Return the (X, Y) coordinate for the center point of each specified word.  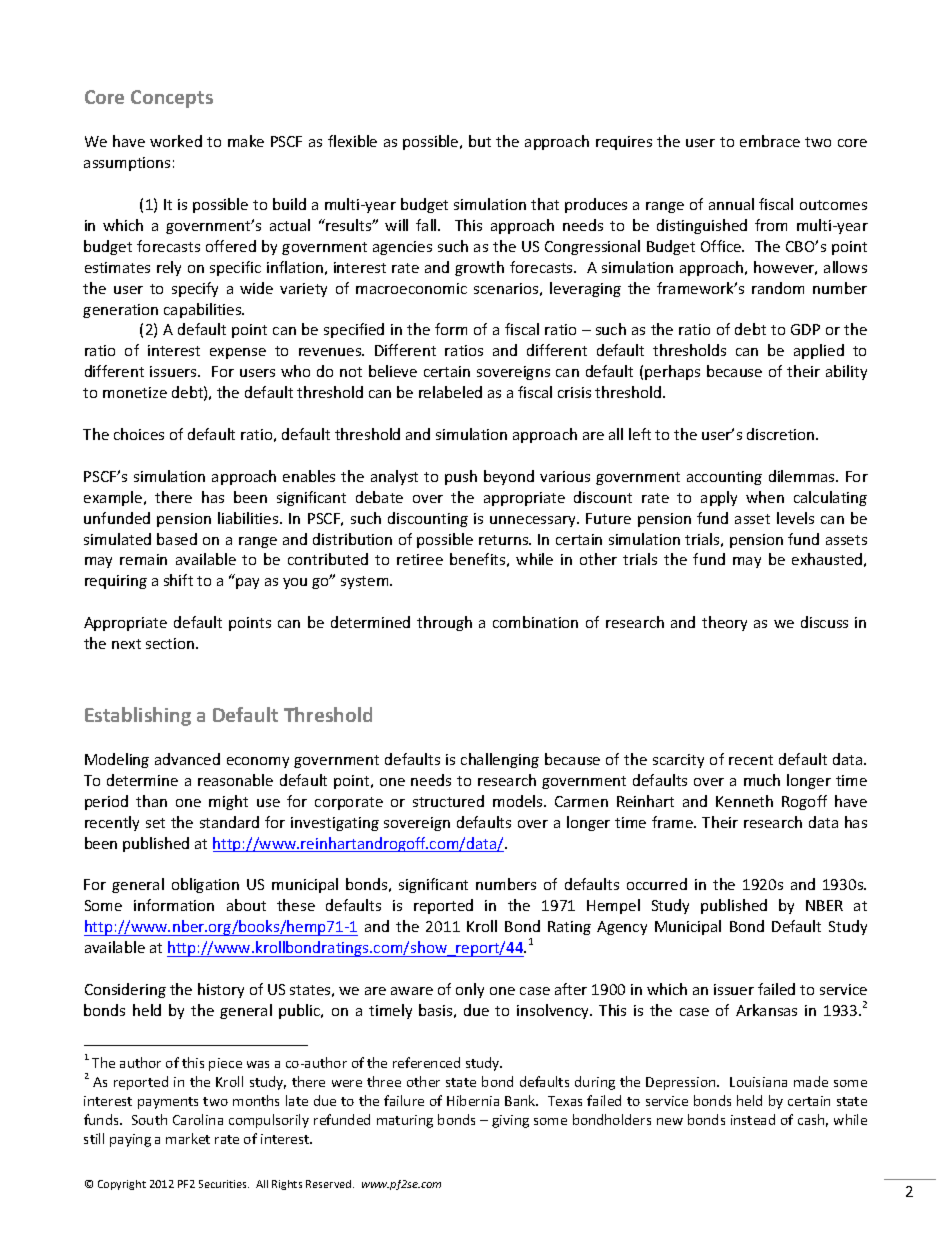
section (171, 643)
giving (510, 1121)
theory (724, 623)
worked (176, 141)
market (188, 1138)
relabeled (450, 392)
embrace (770, 141)
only (470, 990)
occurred (657, 884)
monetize (135, 392)
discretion (782, 434)
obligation (205, 885)
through (444, 623)
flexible (352, 141)
